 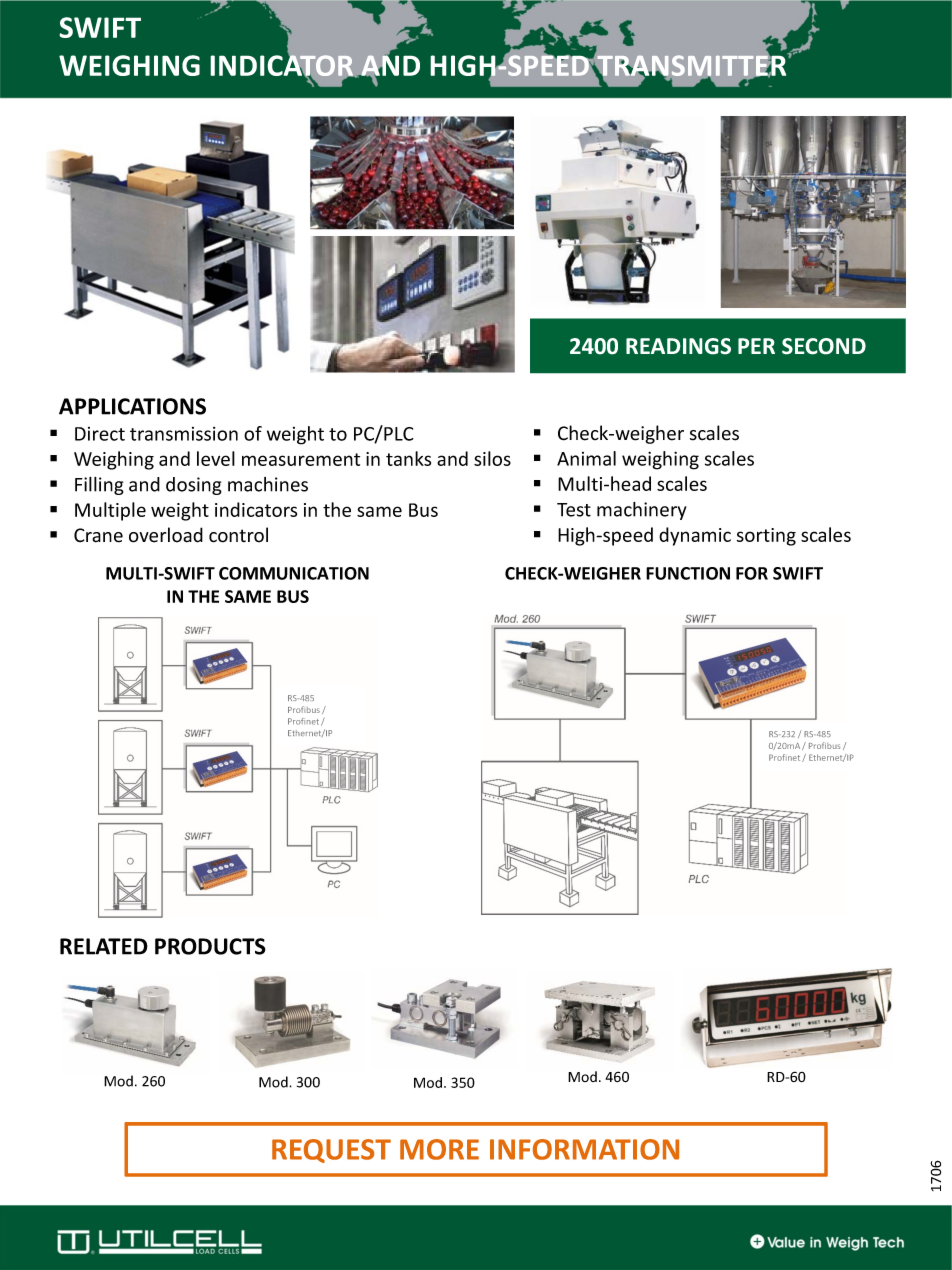 I want to click on PER, so click(x=756, y=346).
